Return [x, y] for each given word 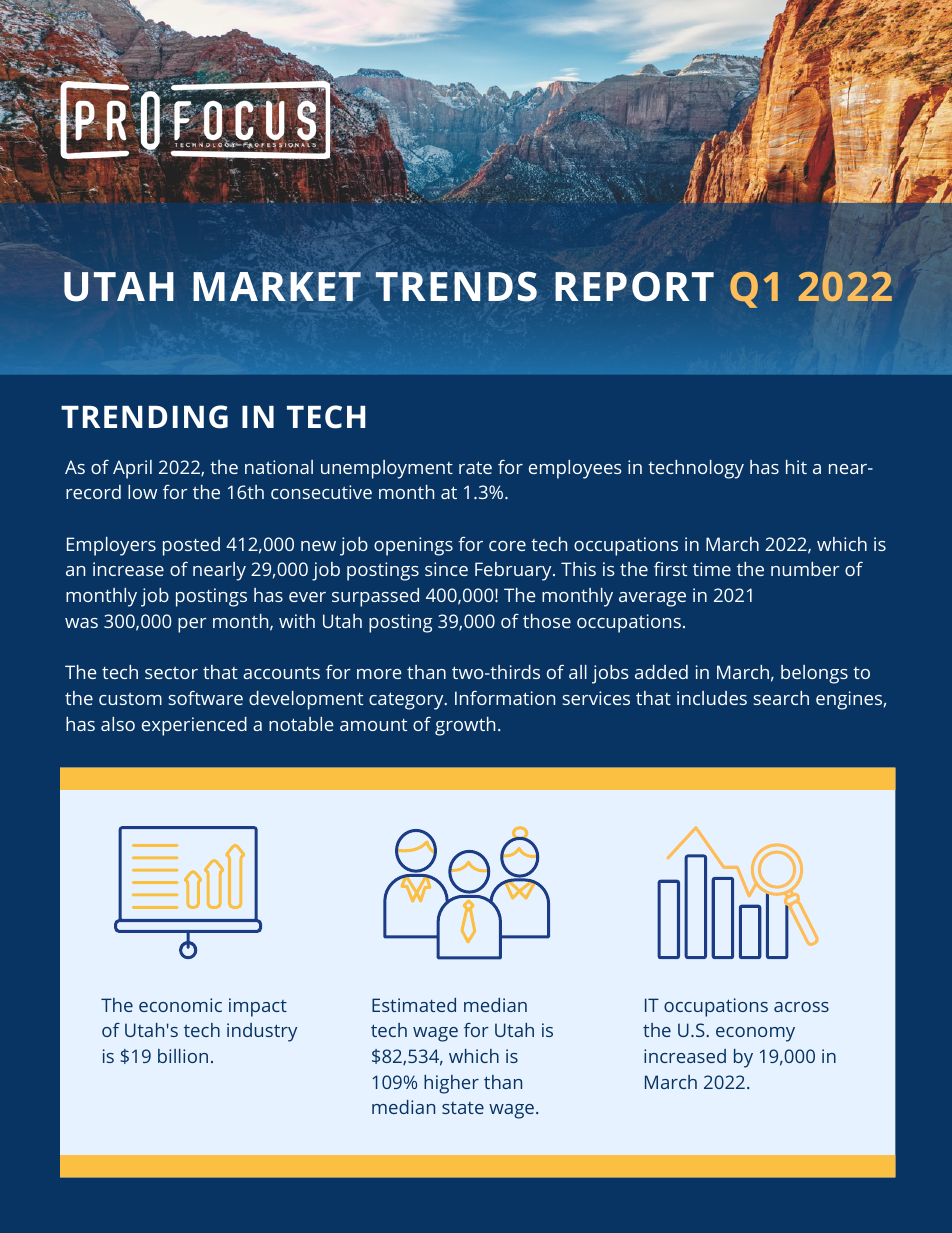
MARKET [277, 286]
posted [191, 546]
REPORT [634, 286]
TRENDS [456, 286]
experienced [194, 726]
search [781, 698]
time [712, 569]
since [446, 569]
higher [451, 1084]
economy [755, 1034]
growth [465, 726]
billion [183, 1056]
